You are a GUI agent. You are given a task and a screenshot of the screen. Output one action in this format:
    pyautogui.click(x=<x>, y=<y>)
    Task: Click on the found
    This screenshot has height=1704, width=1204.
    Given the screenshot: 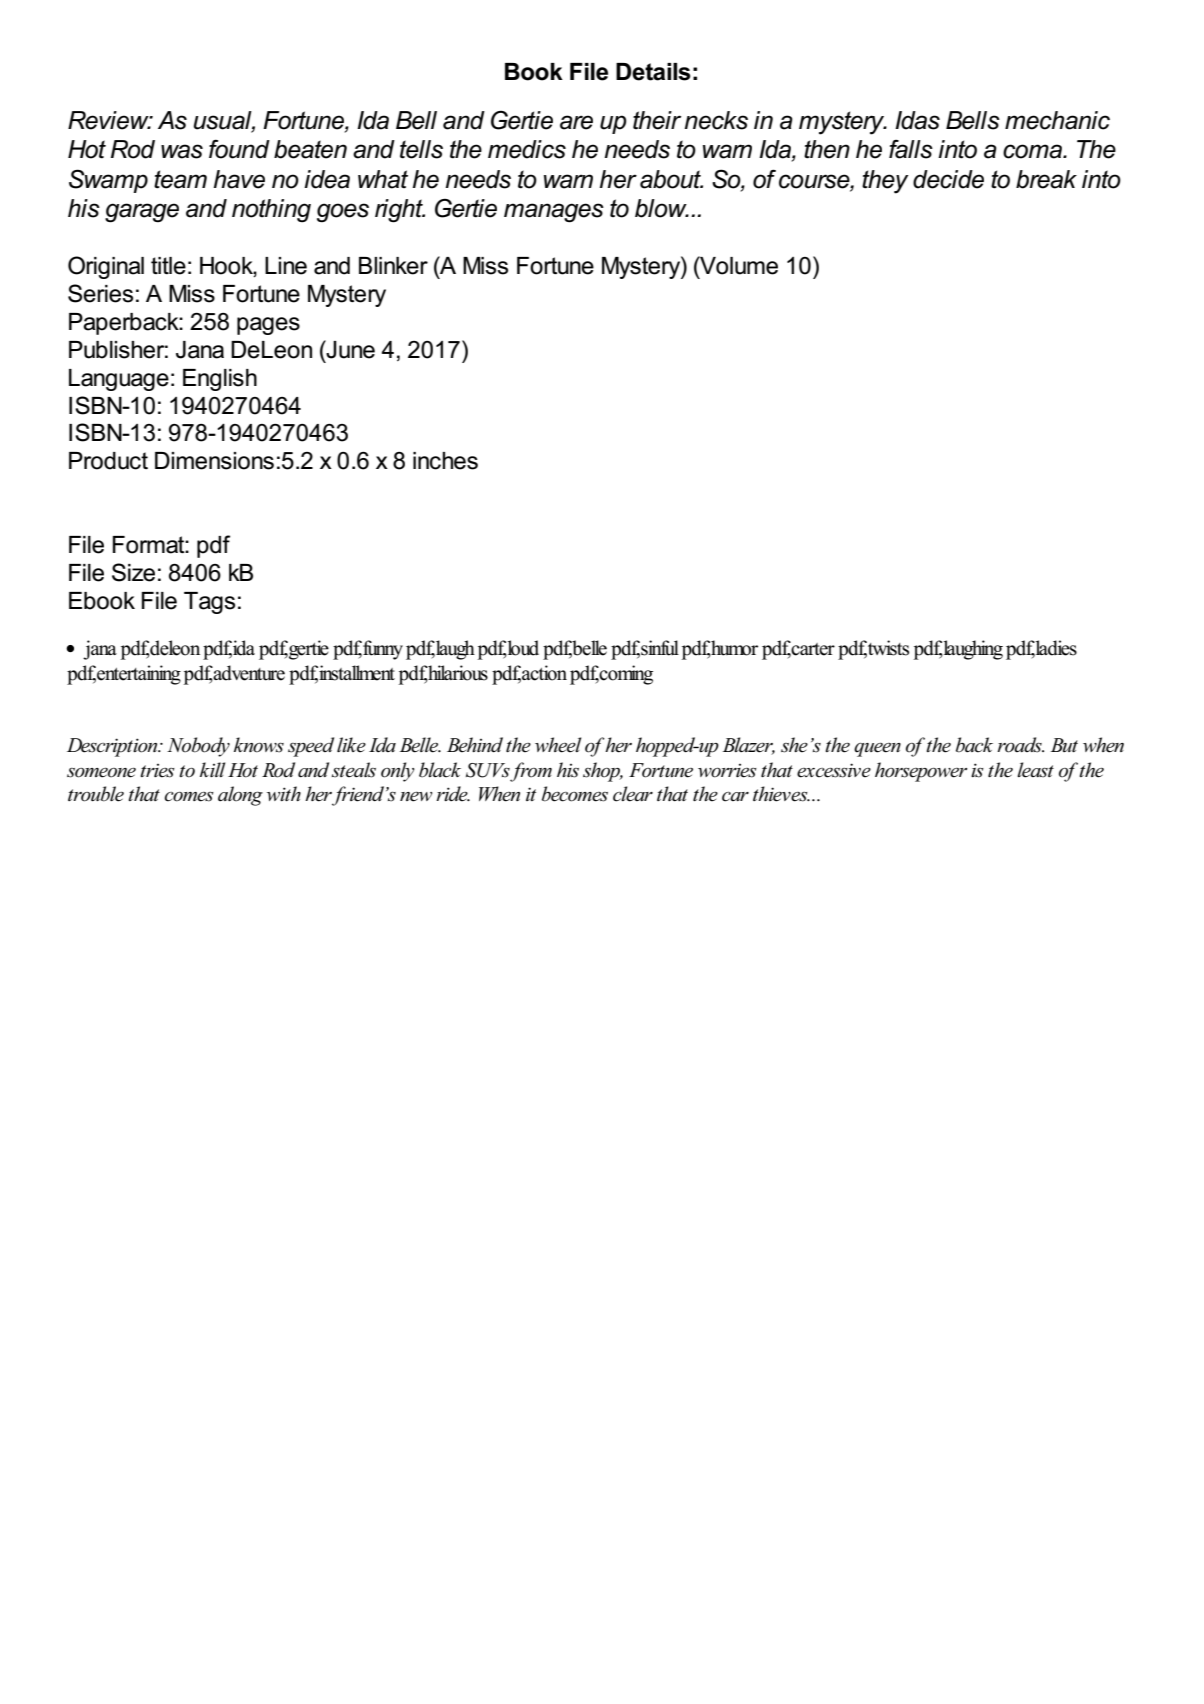 What is the action you would take?
    pyautogui.click(x=239, y=149)
